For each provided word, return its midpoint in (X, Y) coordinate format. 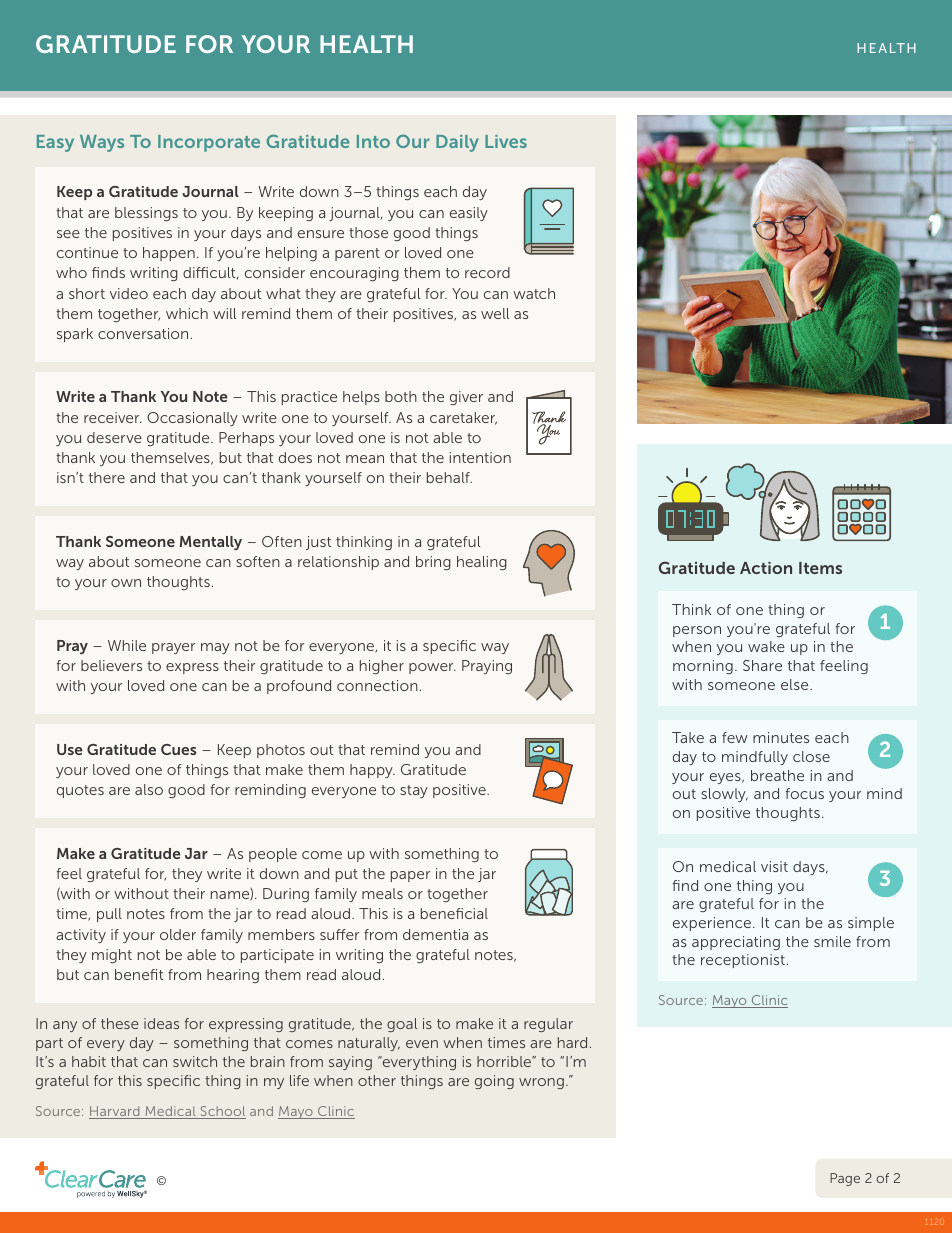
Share (762, 665)
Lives (506, 141)
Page (845, 1179)
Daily (457, 143)
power (432, 668)
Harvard (115, 1112)
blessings (146, 214)
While (127, 645)
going (494, 1082)
